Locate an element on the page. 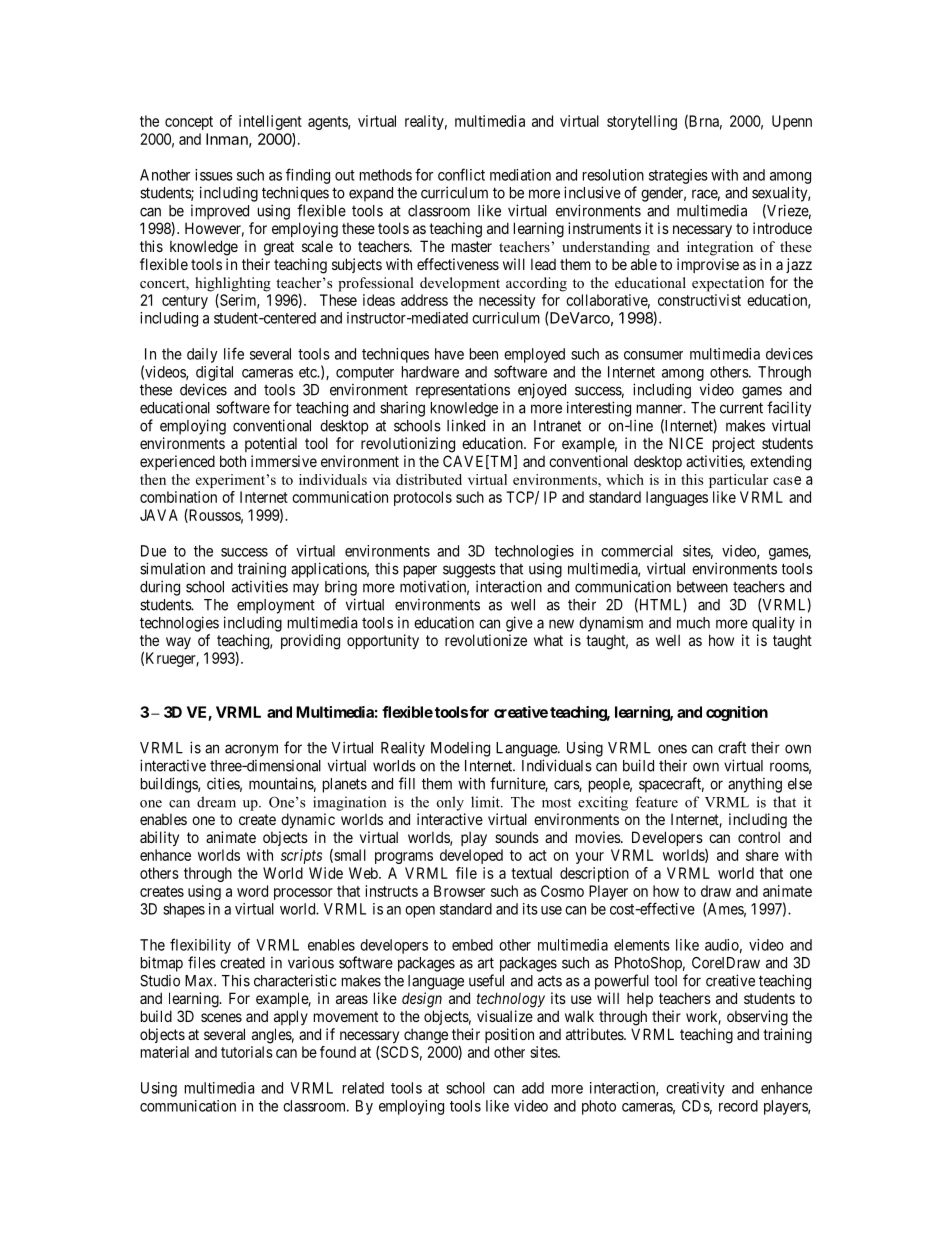 The height and width of the image is (1233, 952). much is located at coordinates (693, 623).
